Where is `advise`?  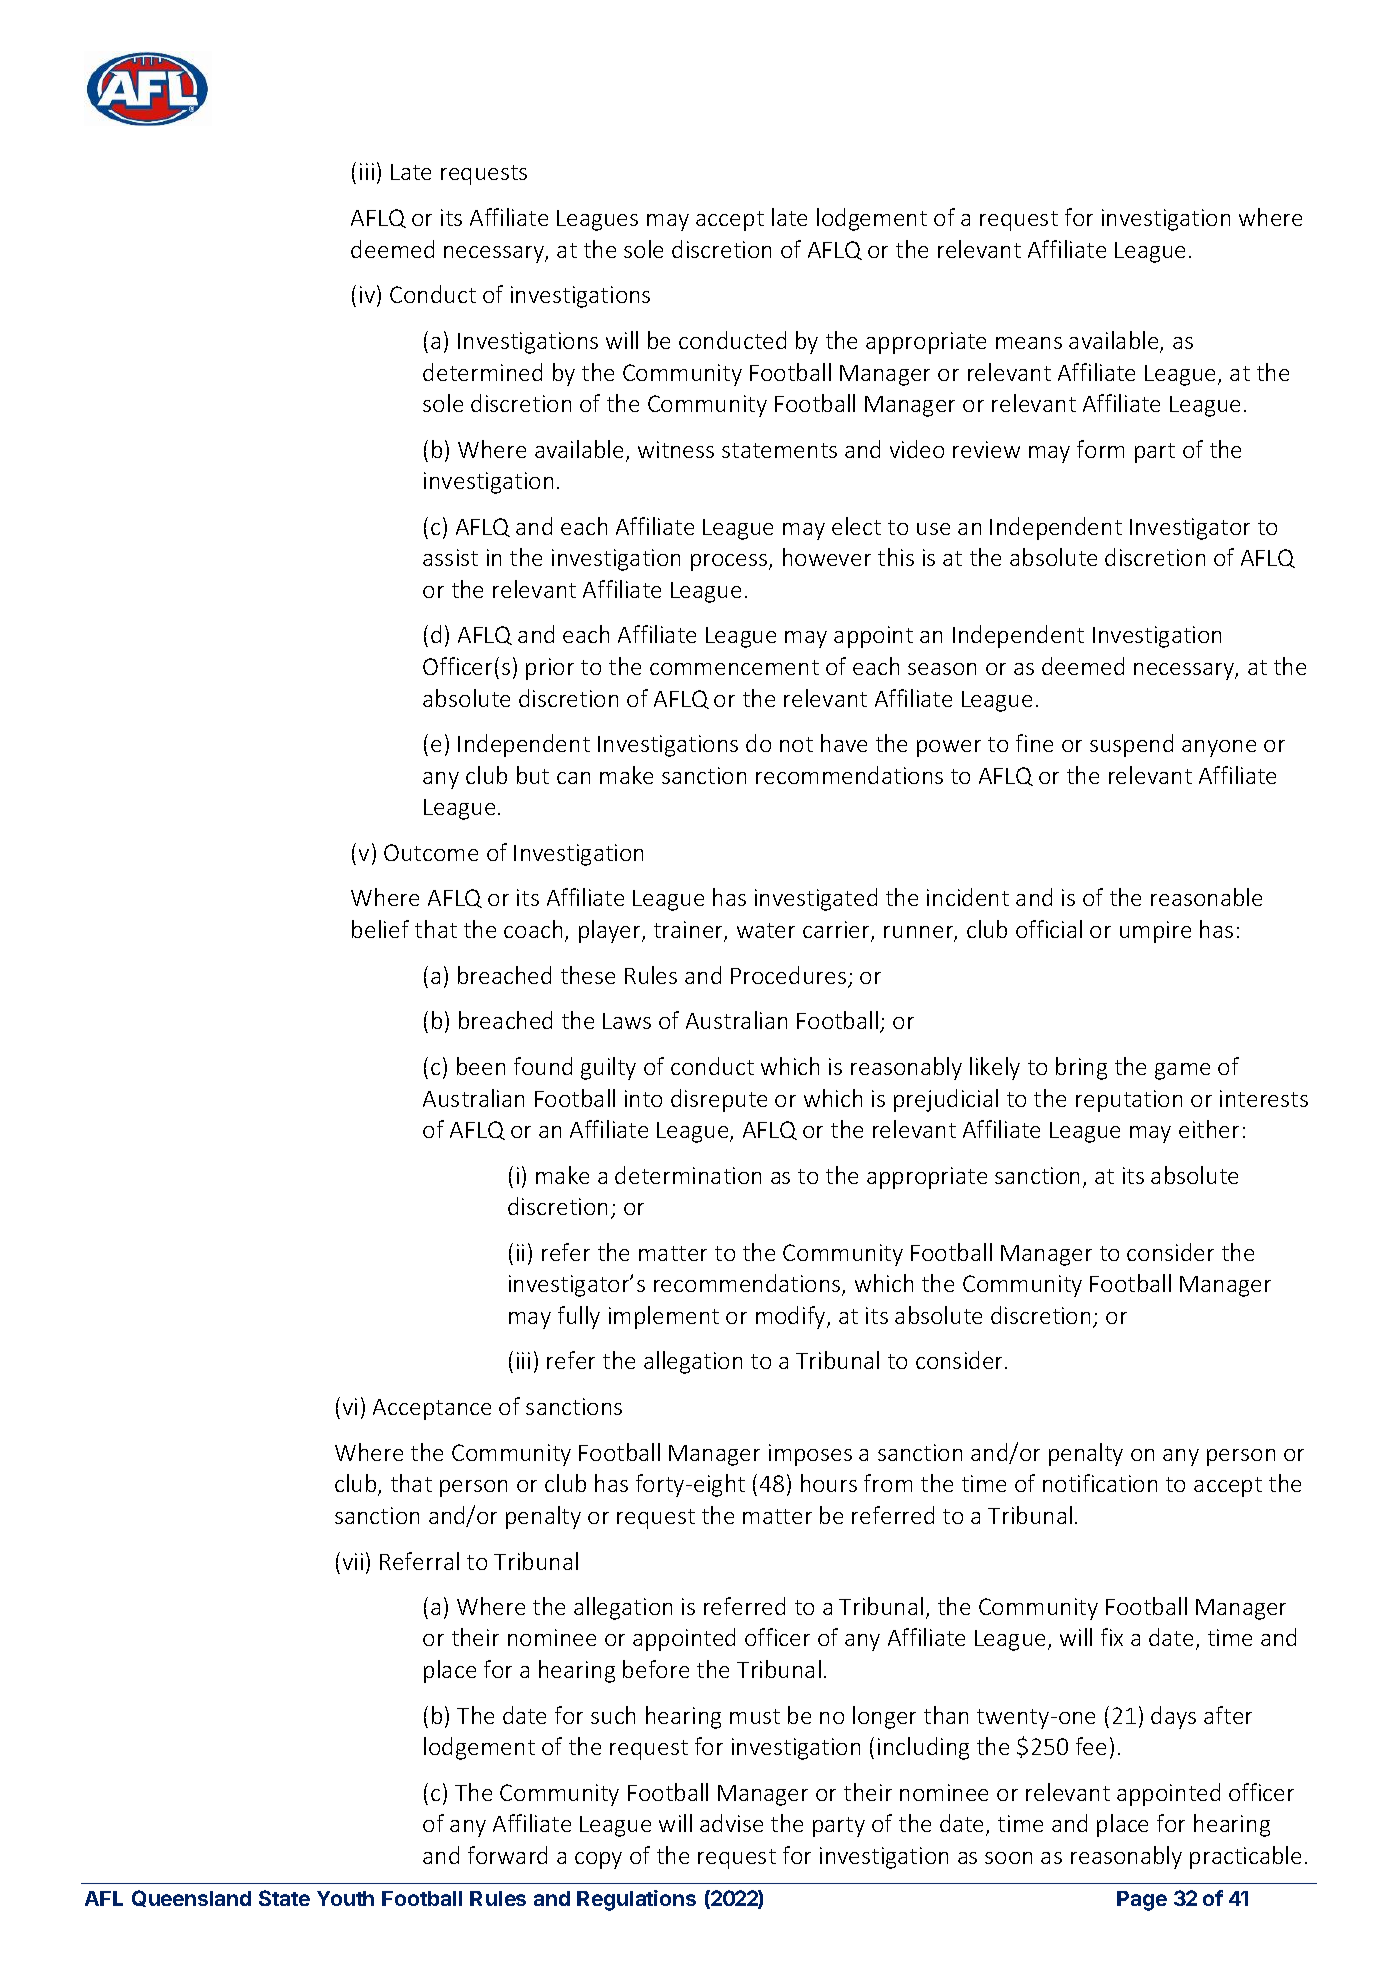 advise is located at coordinates (731, 1823).
